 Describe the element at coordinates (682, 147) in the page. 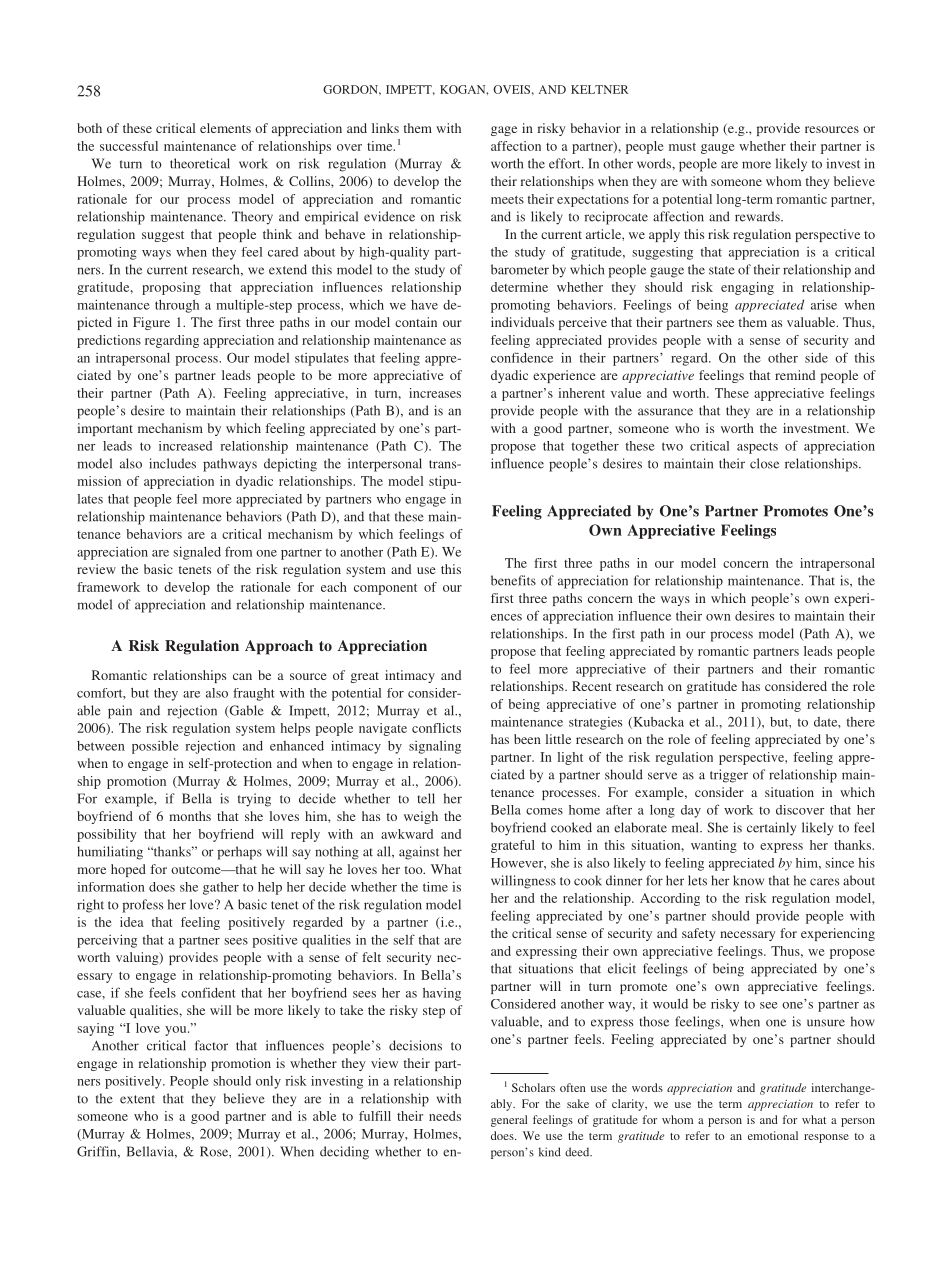

I see `must` at that location.
